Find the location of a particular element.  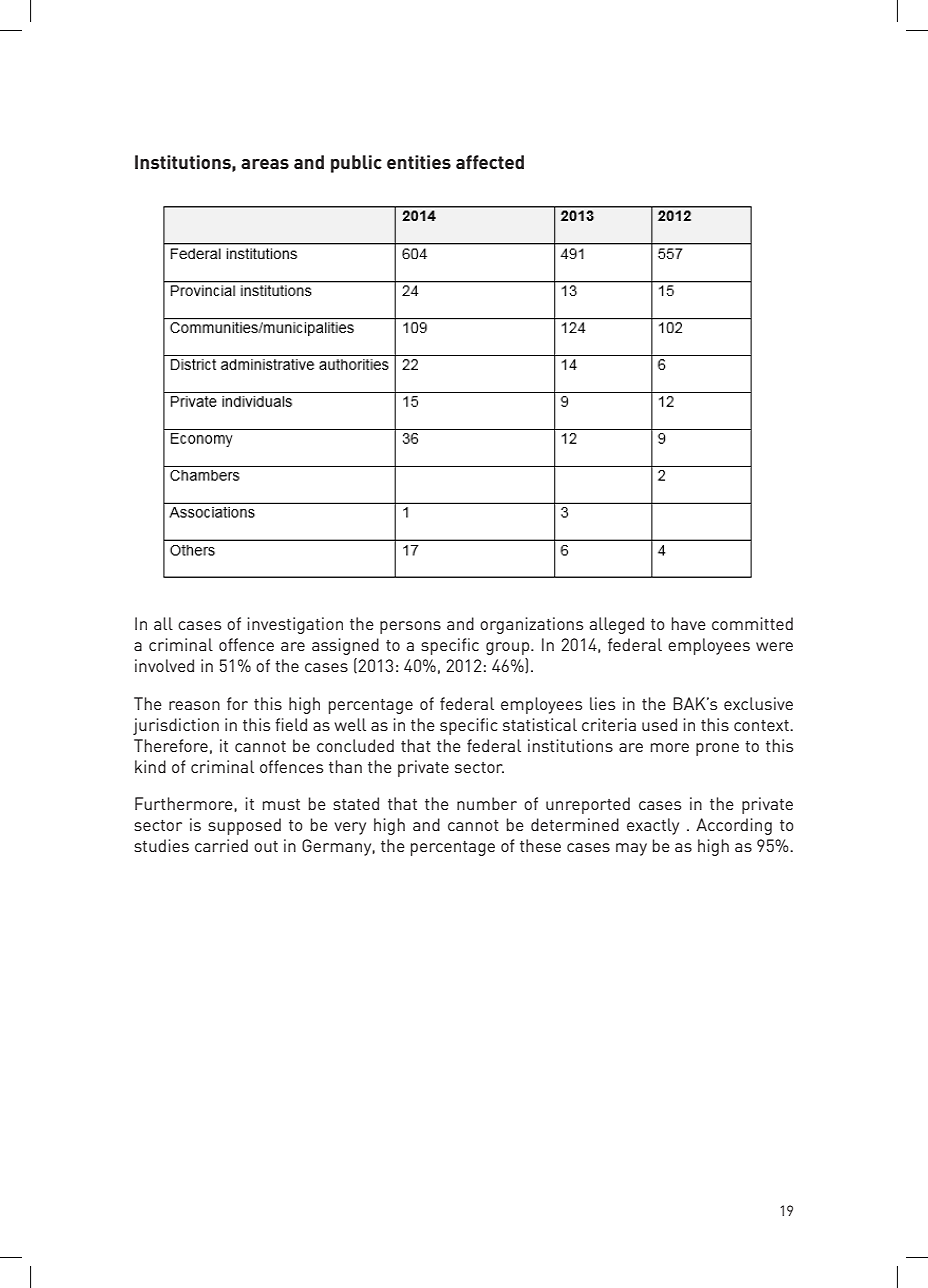

investigation is located at coordinates (295, 625).
